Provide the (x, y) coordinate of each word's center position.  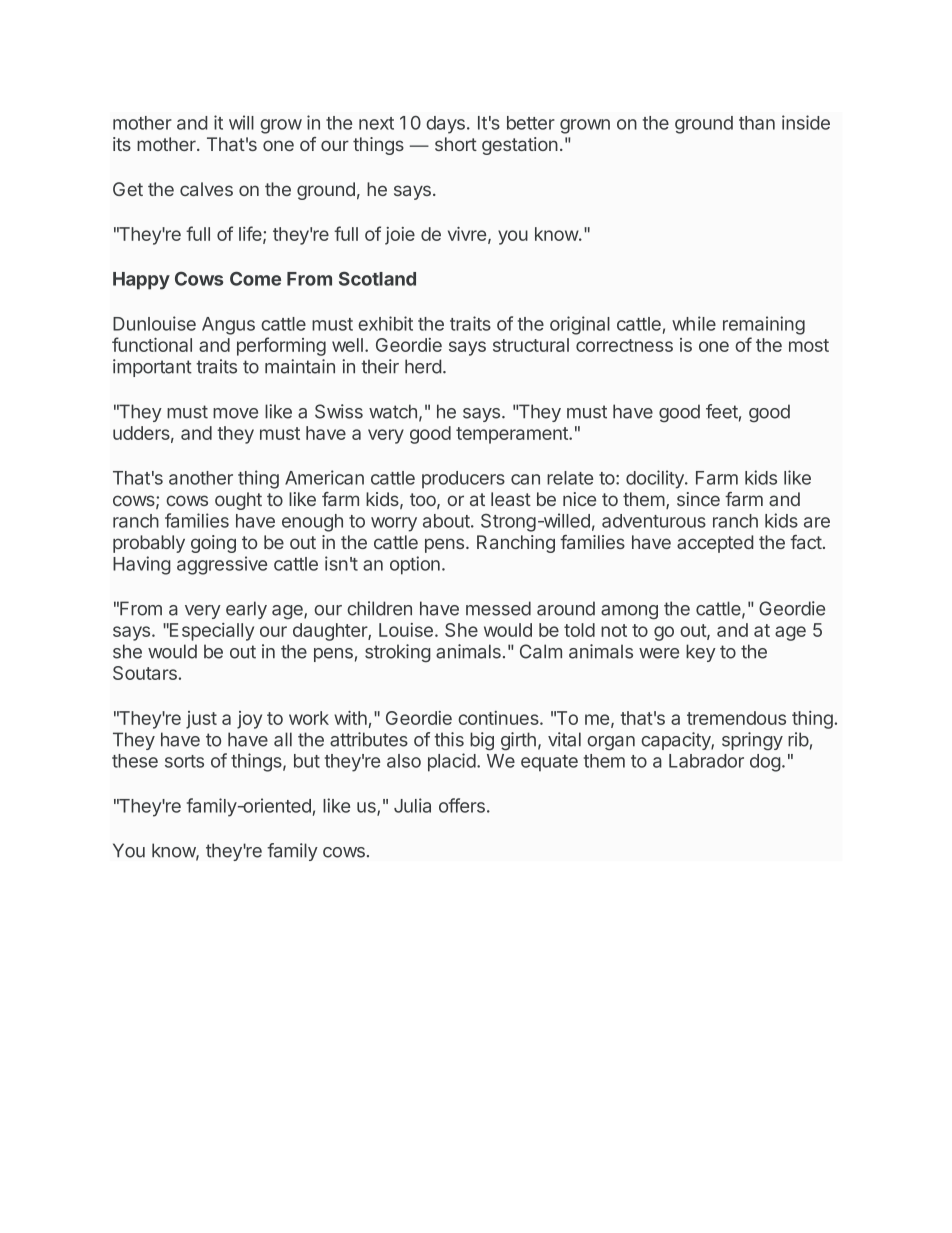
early (246, 610)
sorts (184, 761)
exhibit (385, 323)
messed (498, 608)
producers (463, 480)
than (757, 123)
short (456, 144)
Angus (228, 326)
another (201, 478)
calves (206, 189)
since (698, 499)
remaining (764, 325)
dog (765, 763)
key (701, 653)
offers (462, 805)
